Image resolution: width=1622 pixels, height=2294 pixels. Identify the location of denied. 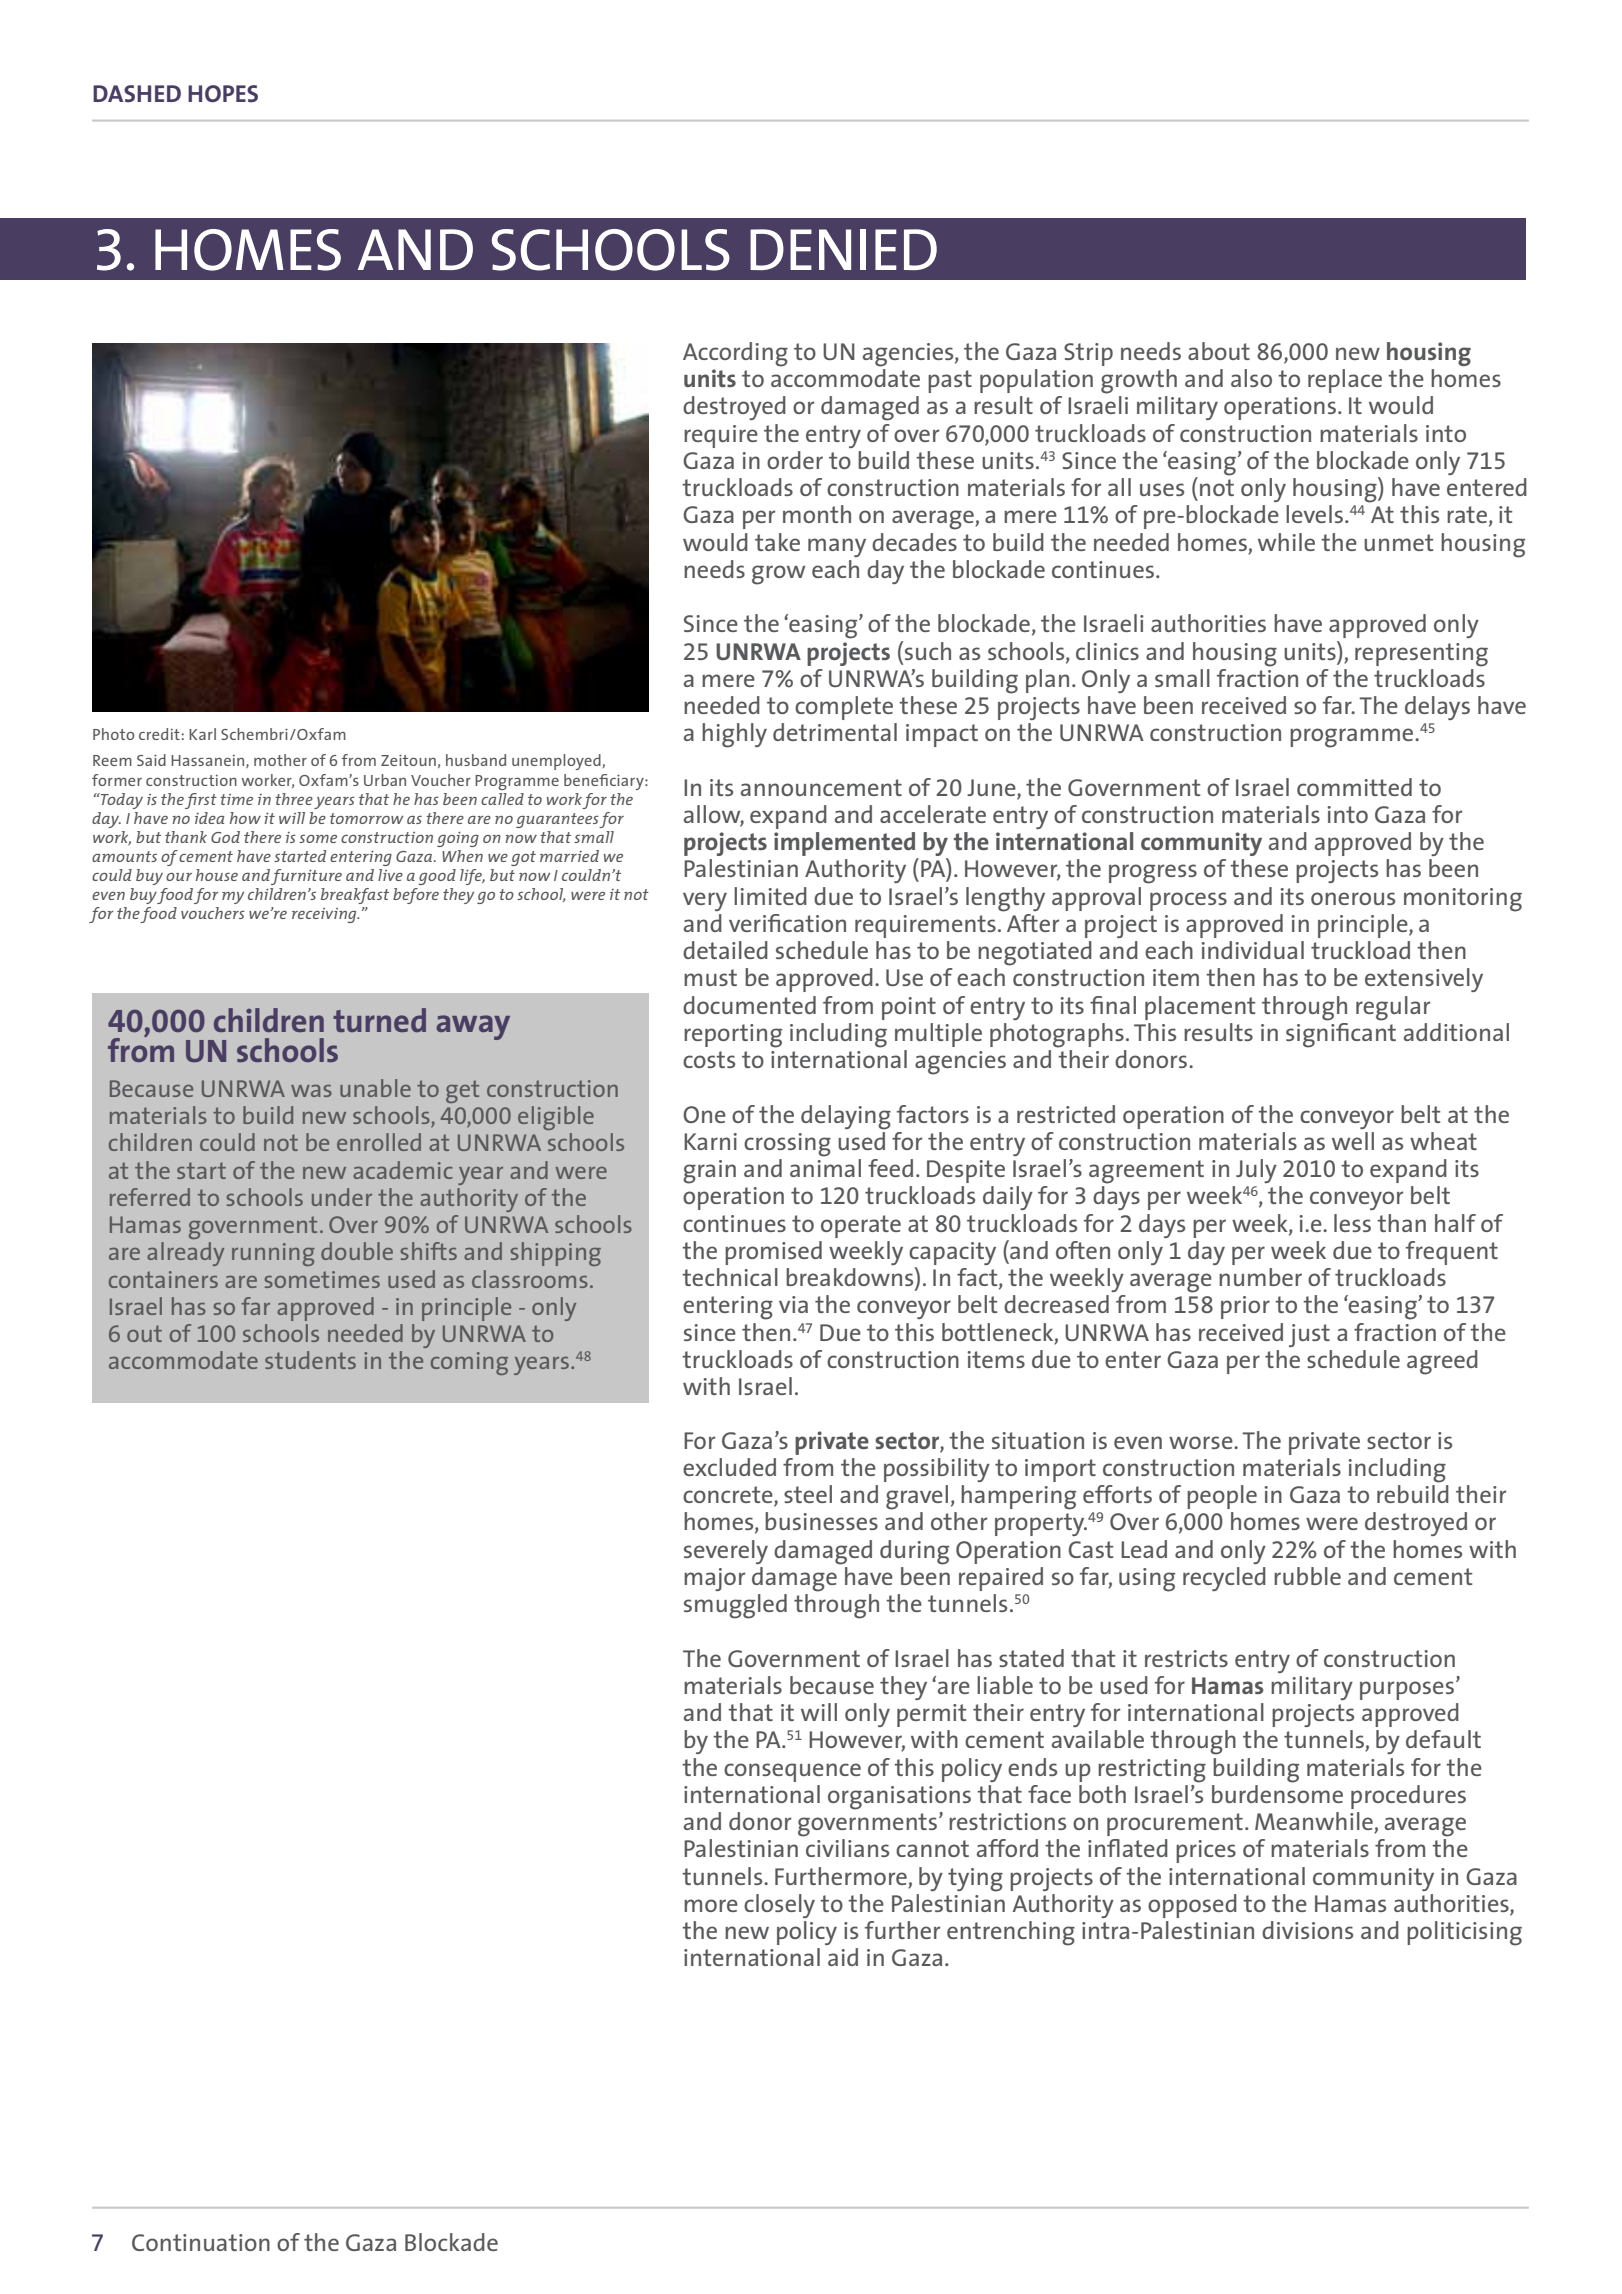
(843, 249).
